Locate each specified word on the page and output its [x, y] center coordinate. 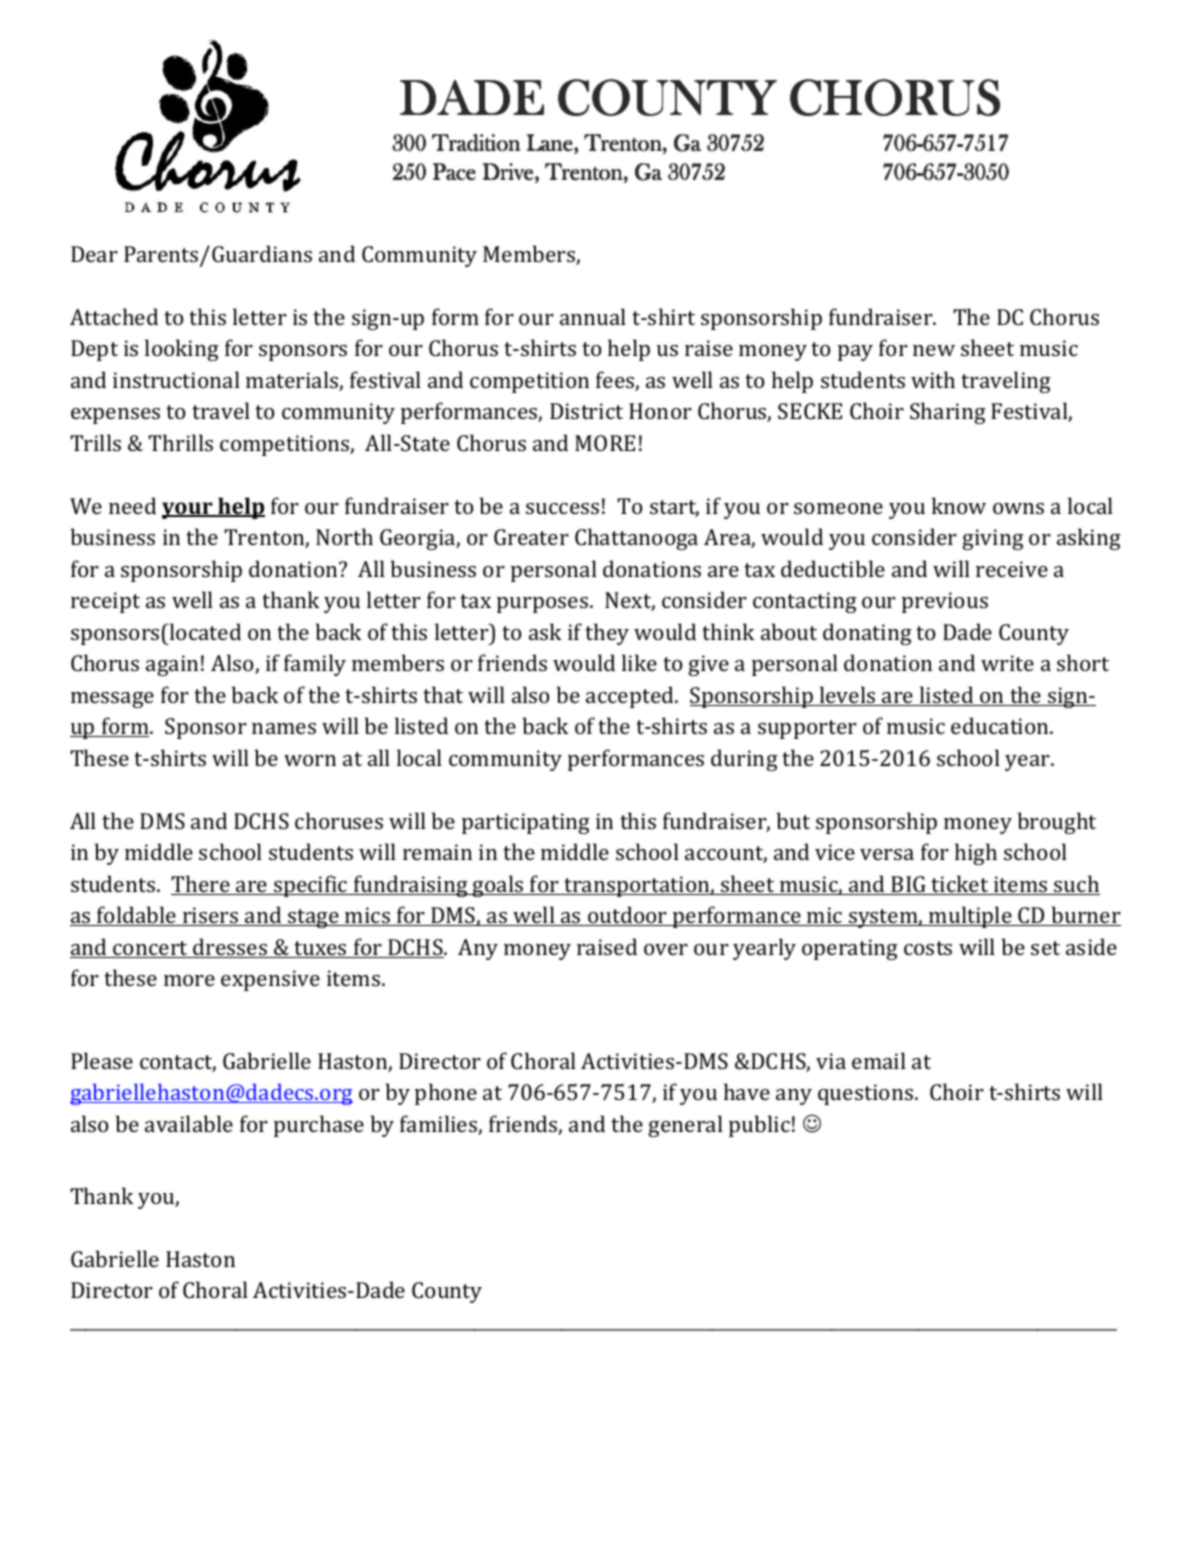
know [959, 505]
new [934, 350]
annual [593, 316]
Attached [114, 316]
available [189, 1123]
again [172, 665]
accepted [631, 697]
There [201, 885]
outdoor [628, 916]
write [1007, 663]
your [188, 510]
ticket [960, 885]
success [562, 508]
